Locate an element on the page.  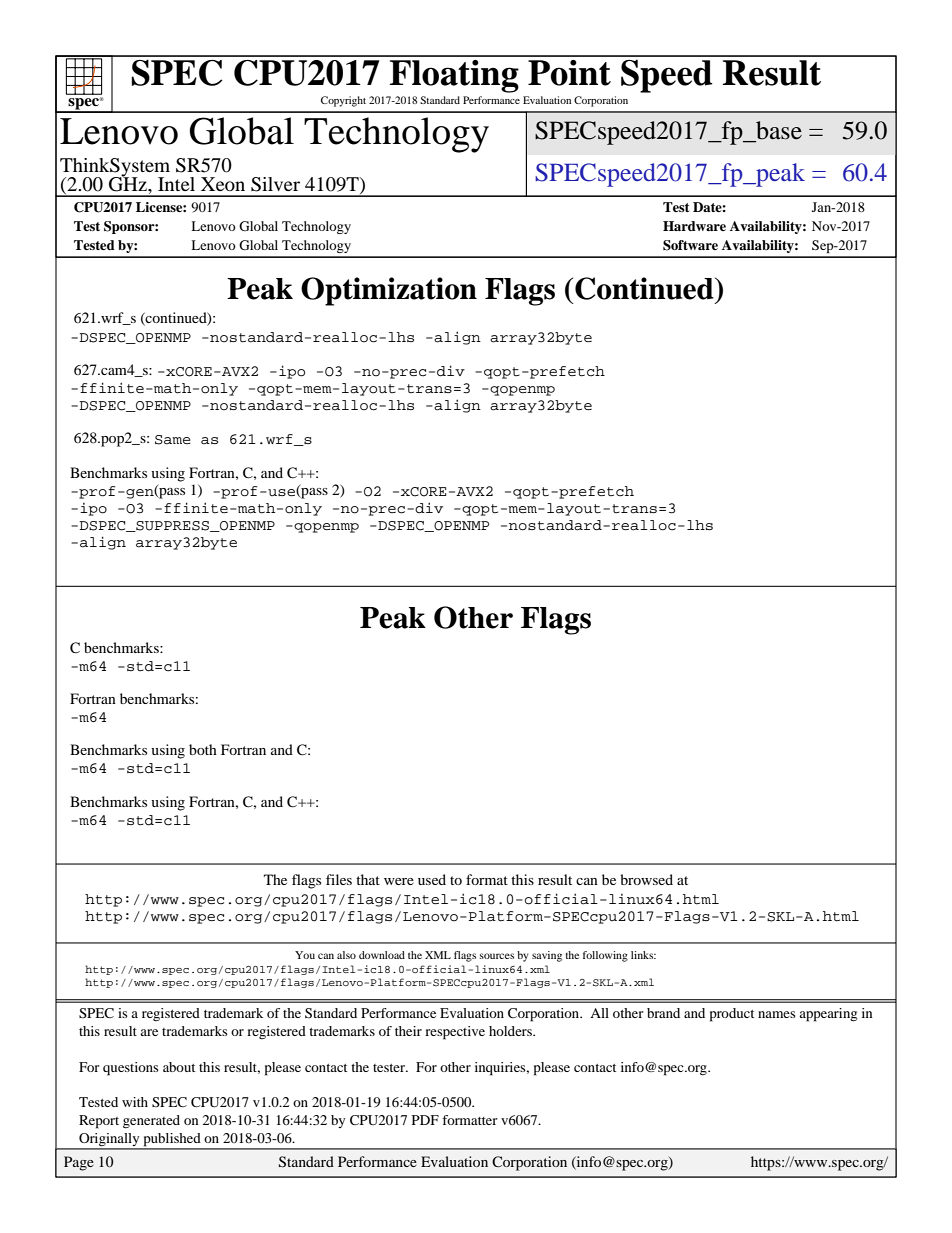
browsed is located at coordinates (646, 879).
